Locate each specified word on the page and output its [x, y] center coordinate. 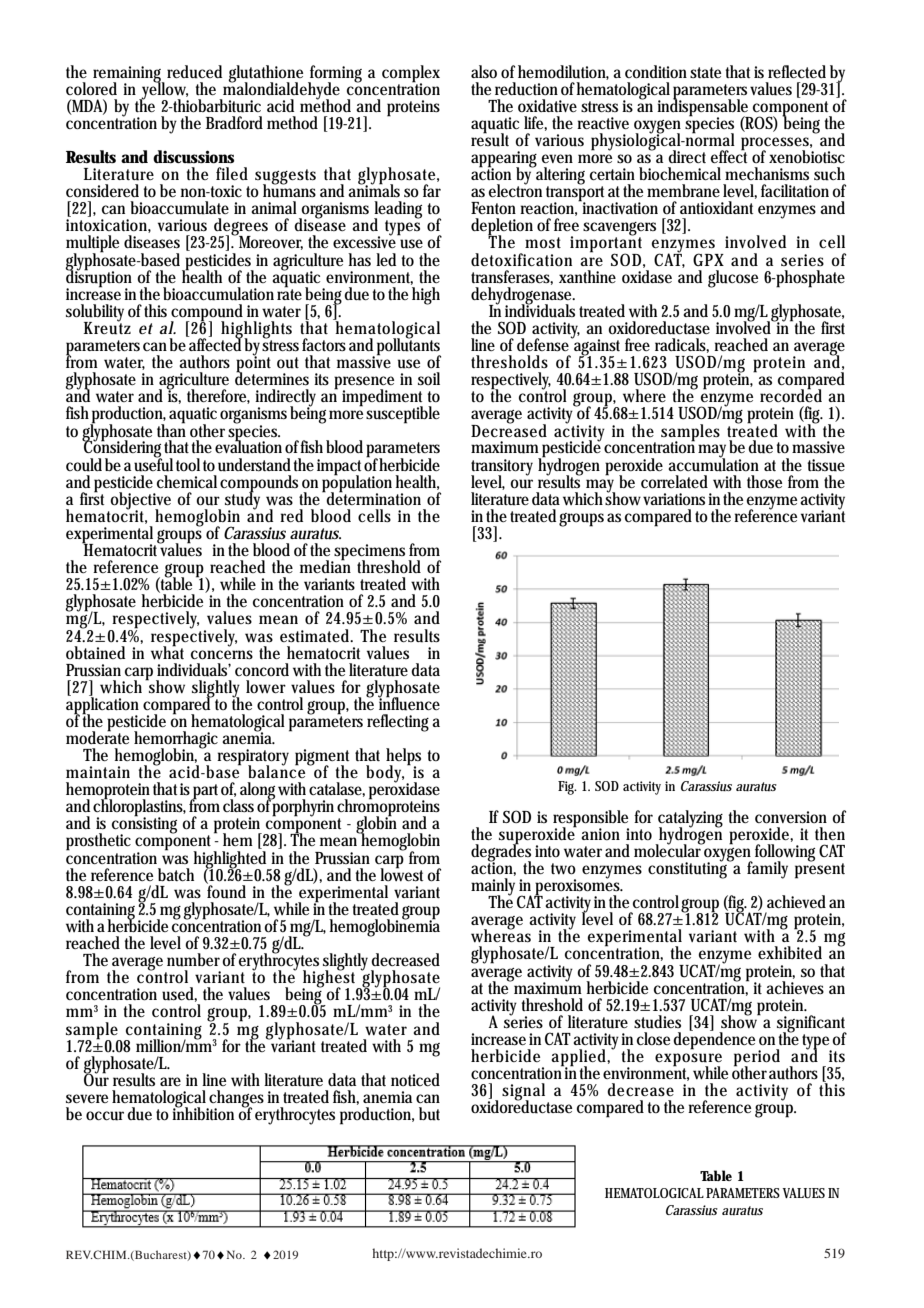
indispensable [704, 107]
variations [674, 499]
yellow [164, 90]
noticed [415, 1079]
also [484, 72]
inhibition [205, 1112]
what [167, 651]
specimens [371, 553]
